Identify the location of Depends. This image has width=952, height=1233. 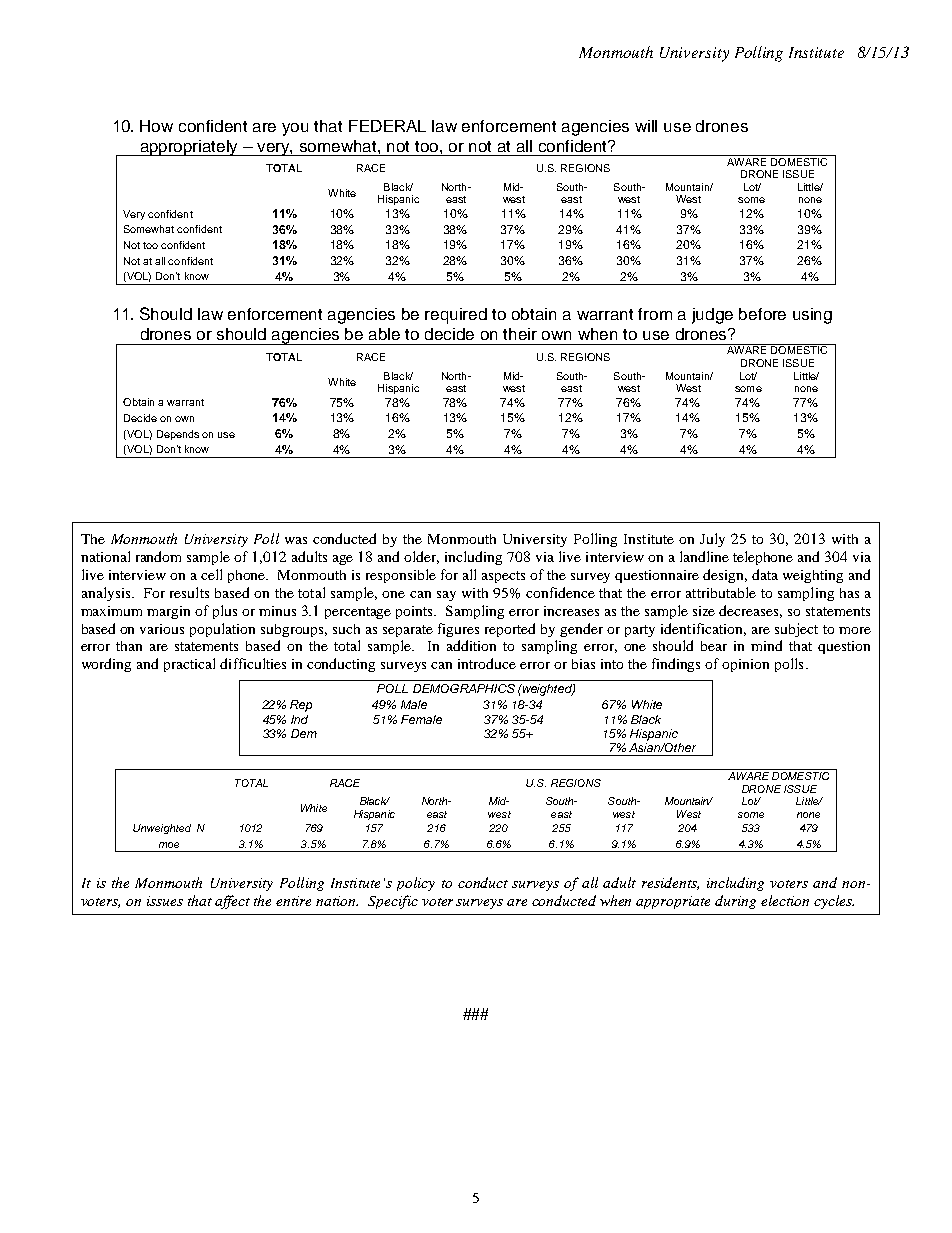
(178, 435).
